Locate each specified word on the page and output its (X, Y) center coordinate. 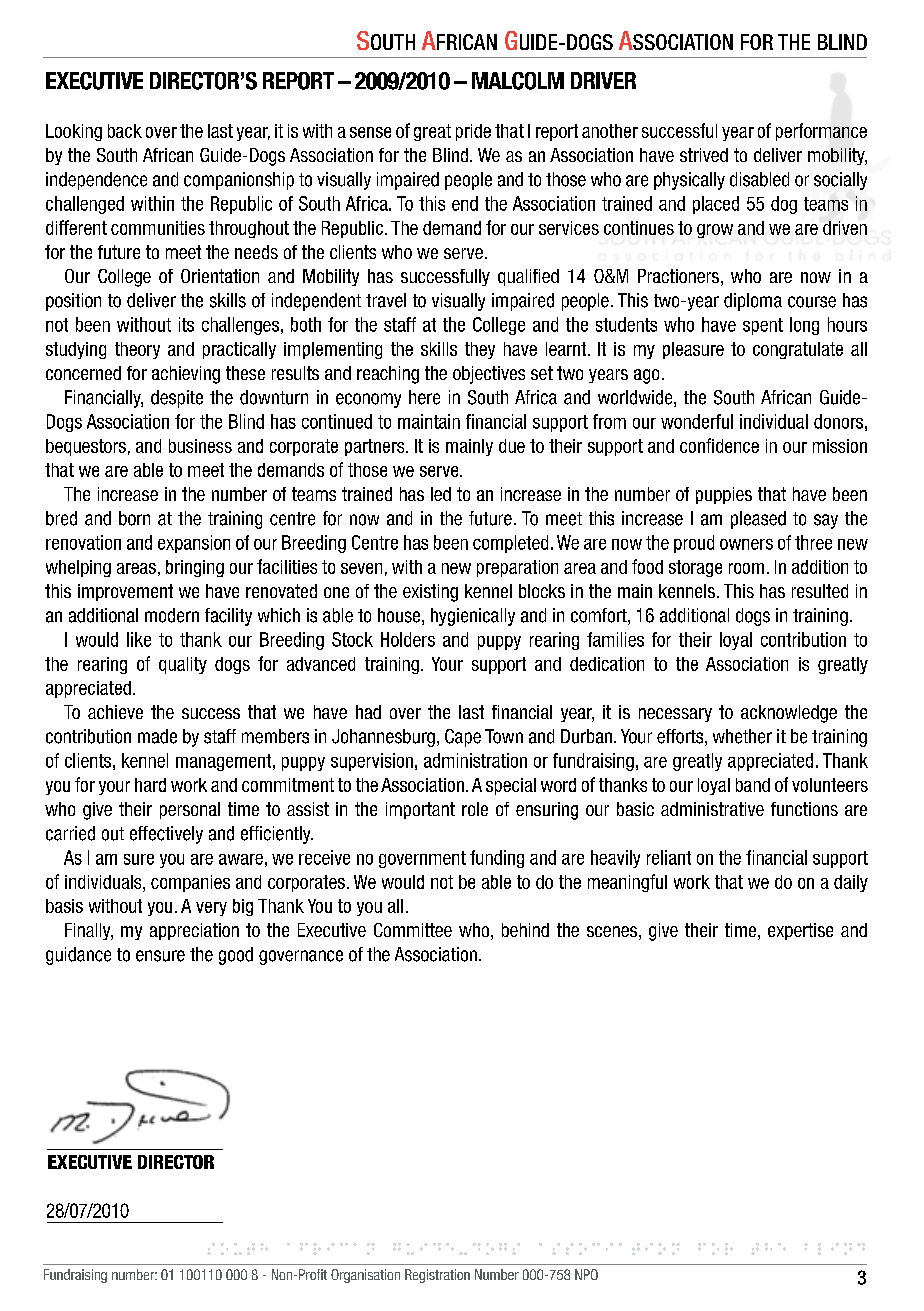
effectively (166, 835)
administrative (712, 809)
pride (473, 132)
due (512, 446)
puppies (724, 495)
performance (821, 132)
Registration (437, 1276)
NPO (586, 1274)
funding (497, 859)
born (134, 518)
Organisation (365, 1276)
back (125, 131)
